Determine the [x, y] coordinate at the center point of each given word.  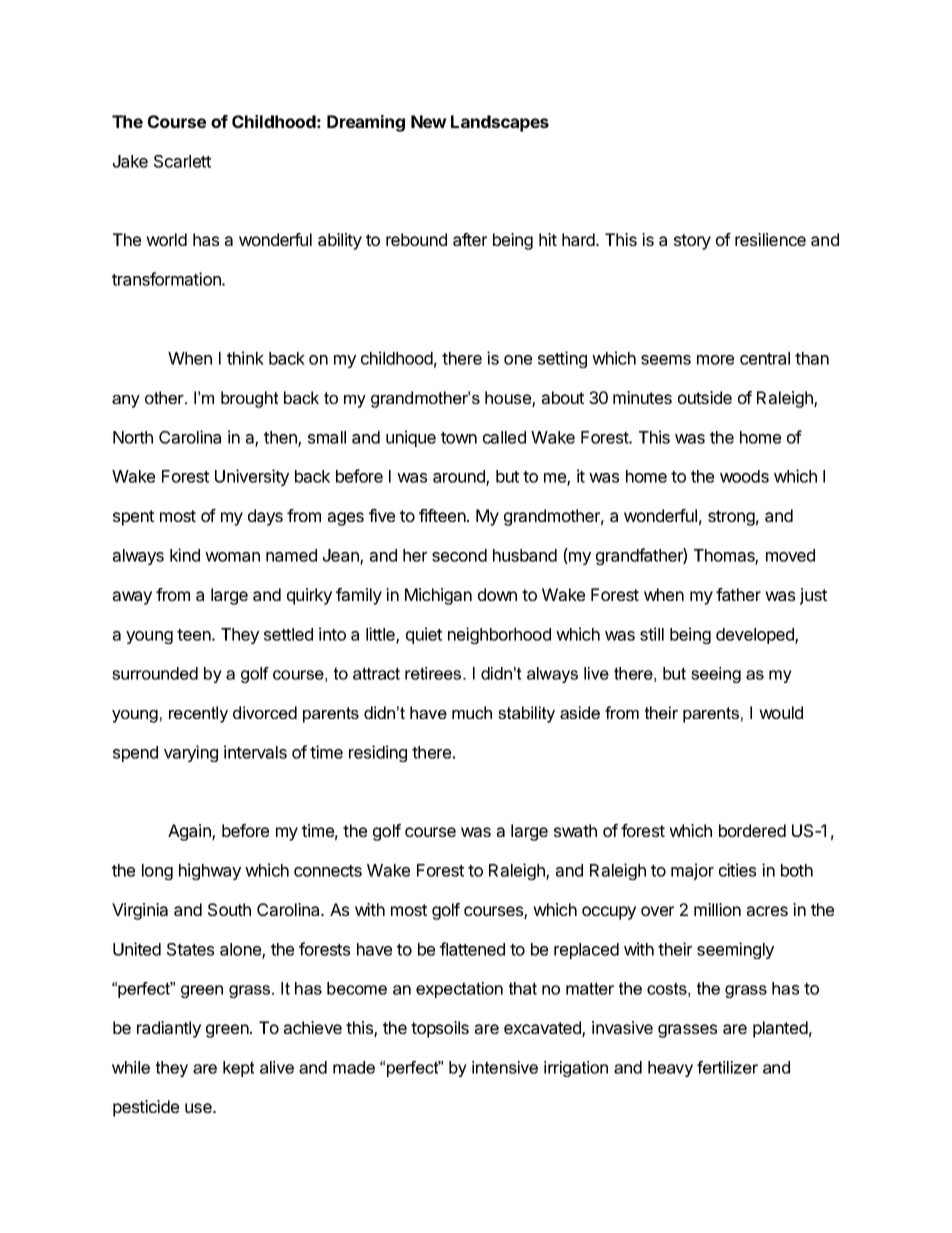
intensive [505, 1067]
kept [238, 1069]
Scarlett [182, 161]
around [460, 478]
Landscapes [500, 123]
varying [191, 753]
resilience [770, 239]
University [252, 477]
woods [744, 476]
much [472, 712]
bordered [752, 830]
